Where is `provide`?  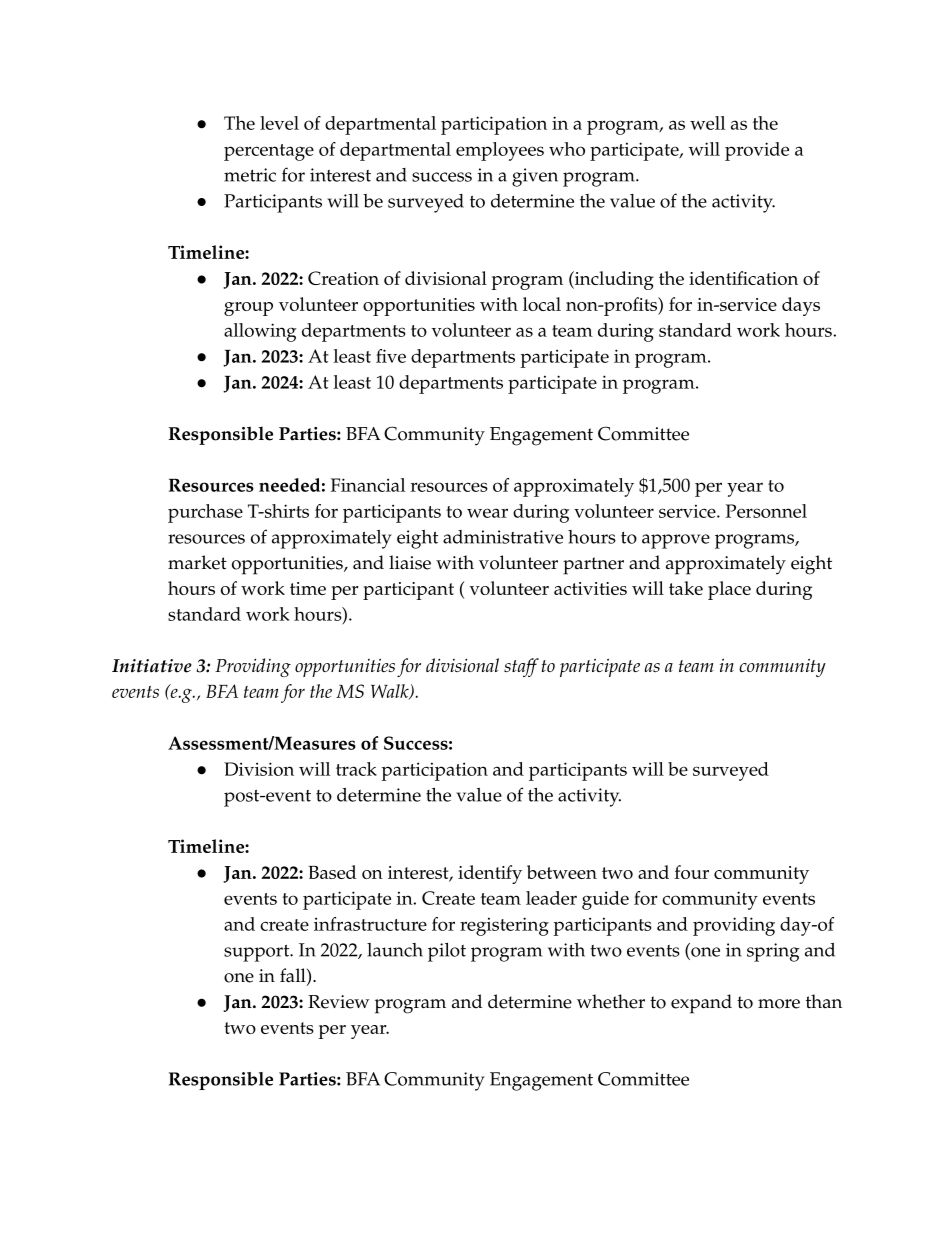 provide is located at coordinates (757, 151).
